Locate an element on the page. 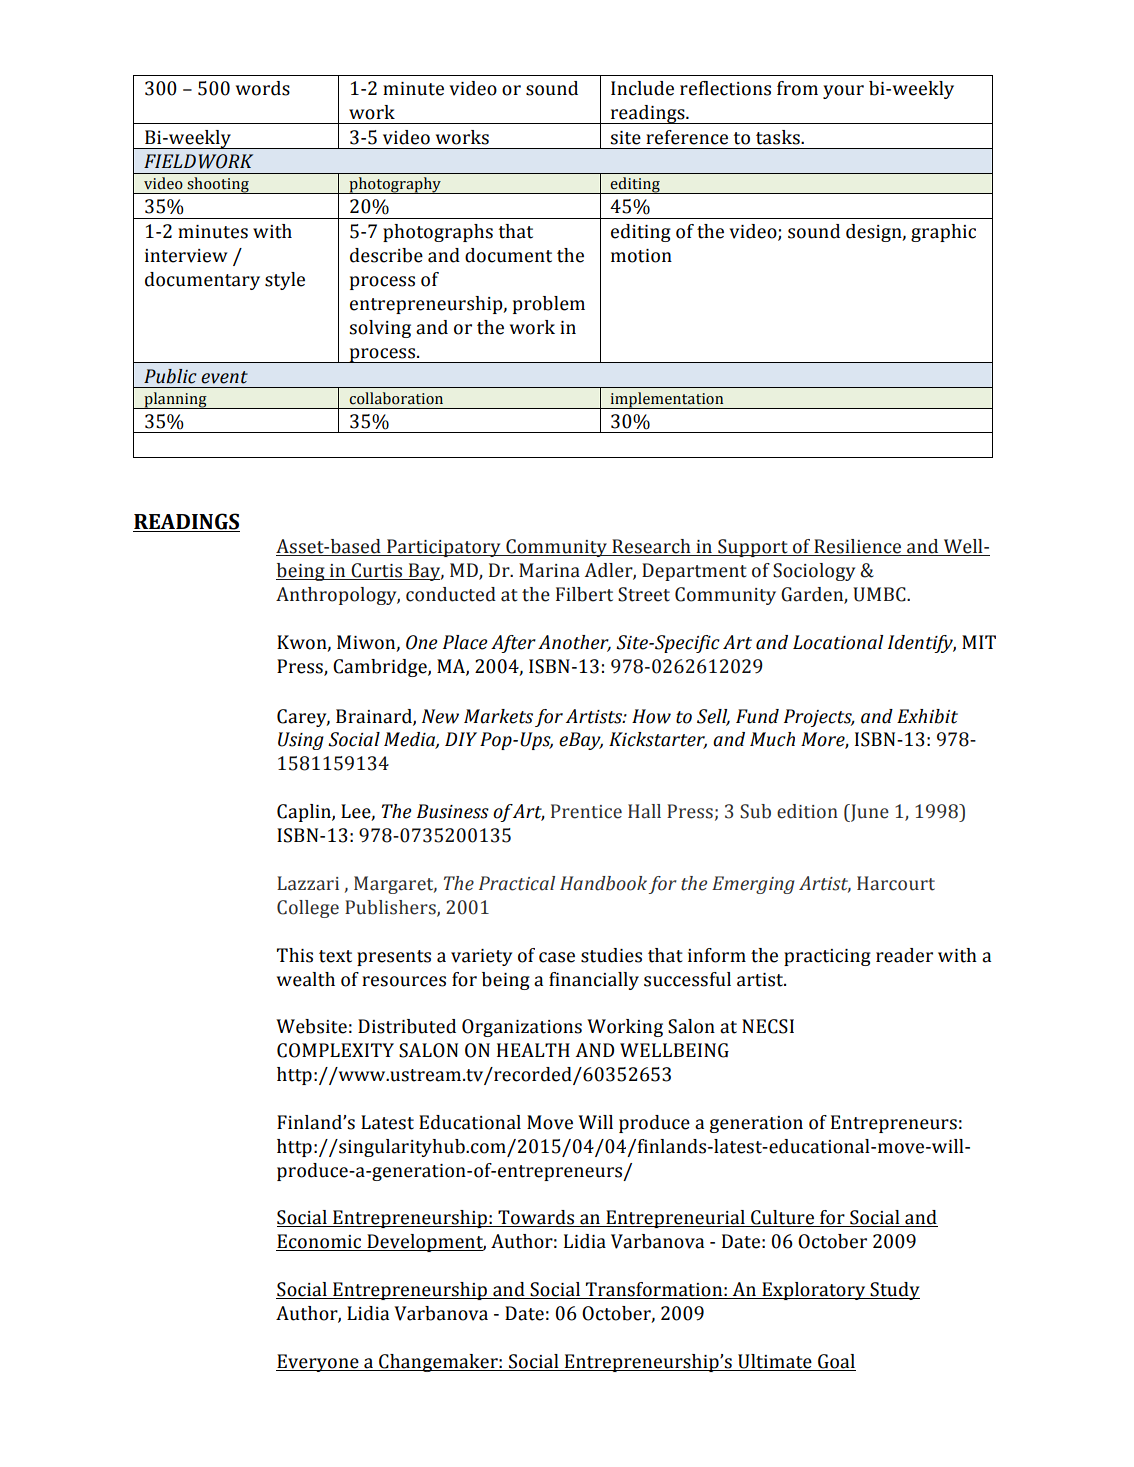  HEALTH is located at coordinates (533, 1050).
